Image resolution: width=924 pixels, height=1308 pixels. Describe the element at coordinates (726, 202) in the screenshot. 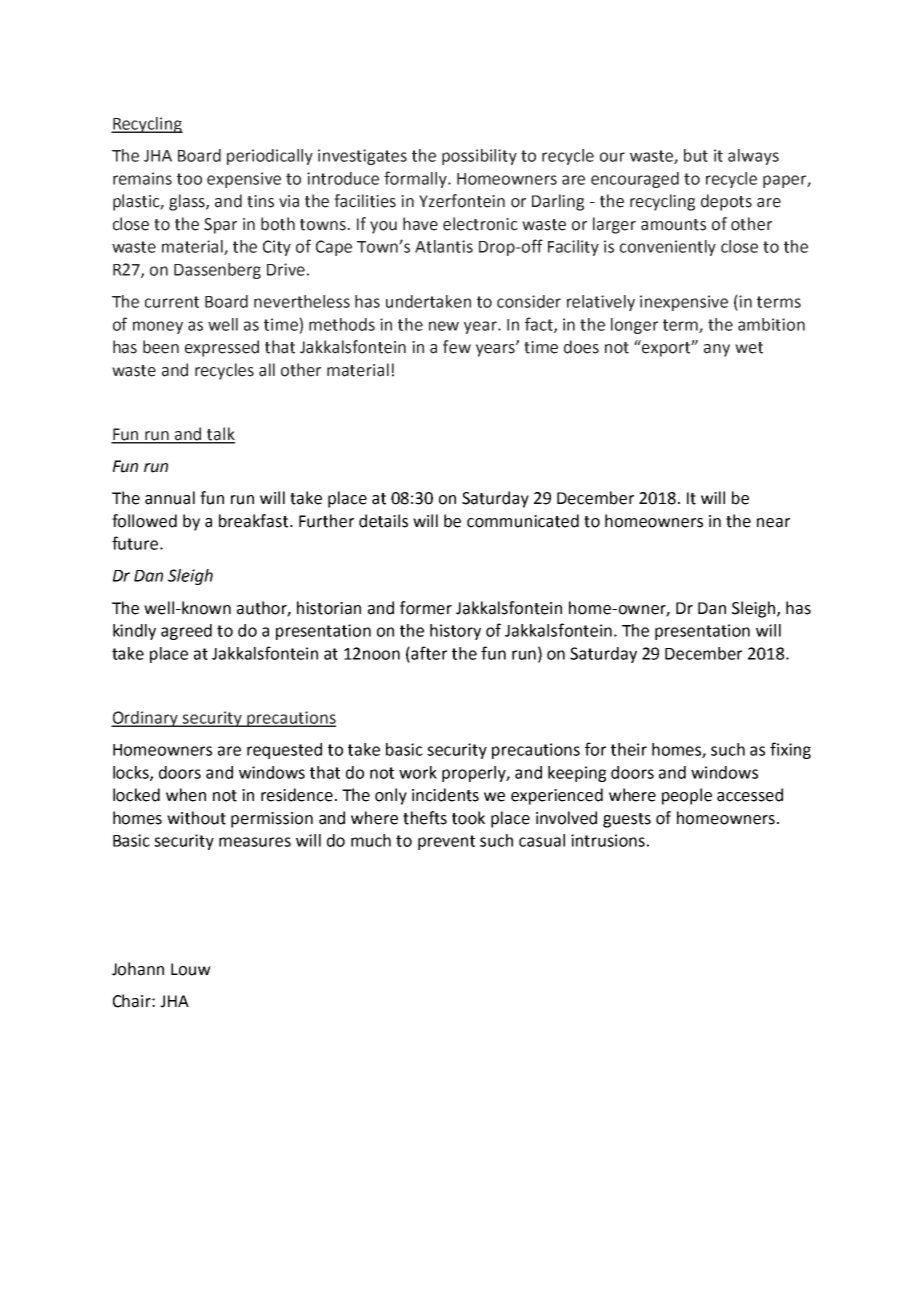

I see `depots` at that location.
